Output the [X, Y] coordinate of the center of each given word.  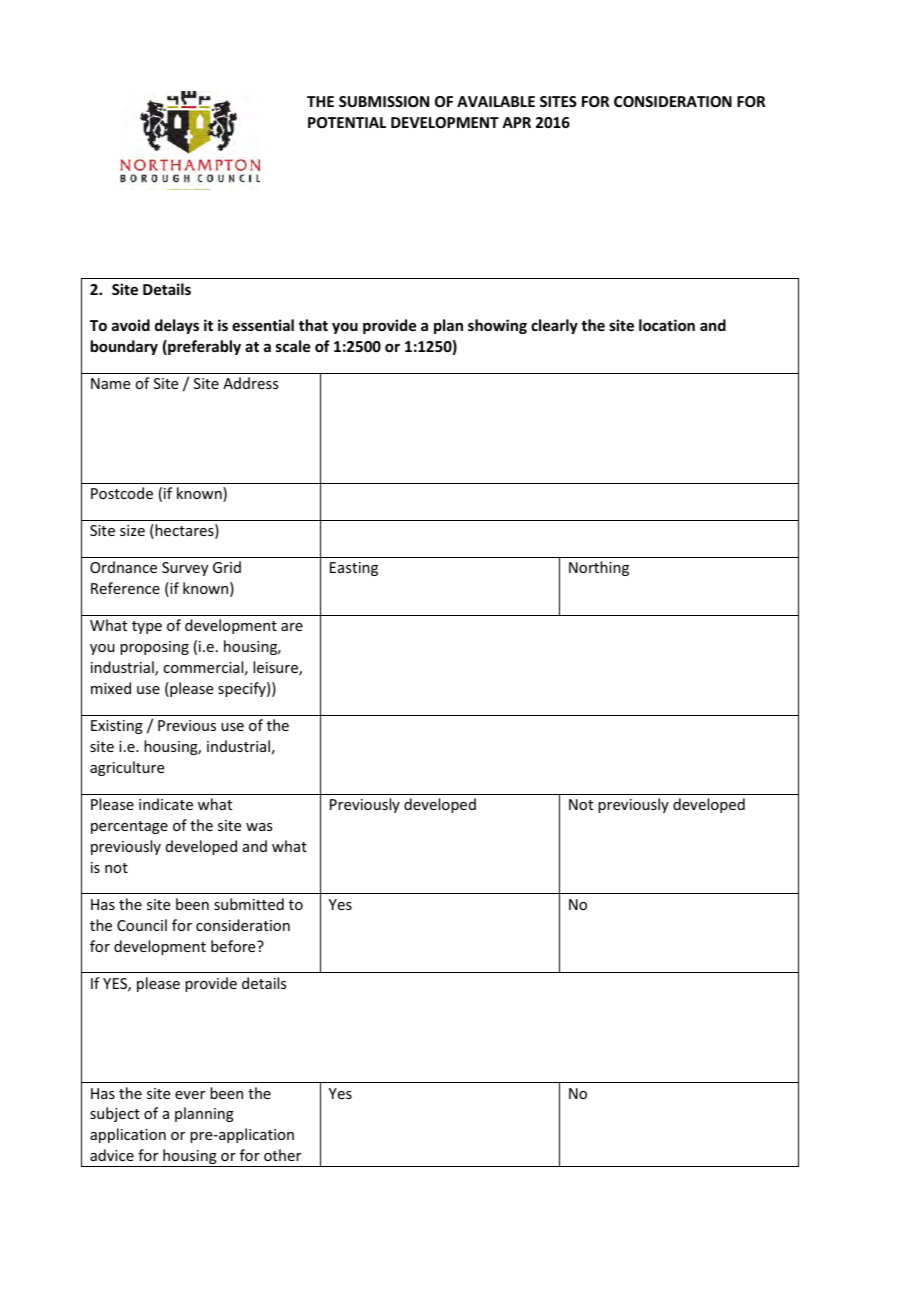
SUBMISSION [384, 101]
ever [190, 1095]
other [282, 1155]
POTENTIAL [347, 122]
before [234, 946]
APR [516, 122]
